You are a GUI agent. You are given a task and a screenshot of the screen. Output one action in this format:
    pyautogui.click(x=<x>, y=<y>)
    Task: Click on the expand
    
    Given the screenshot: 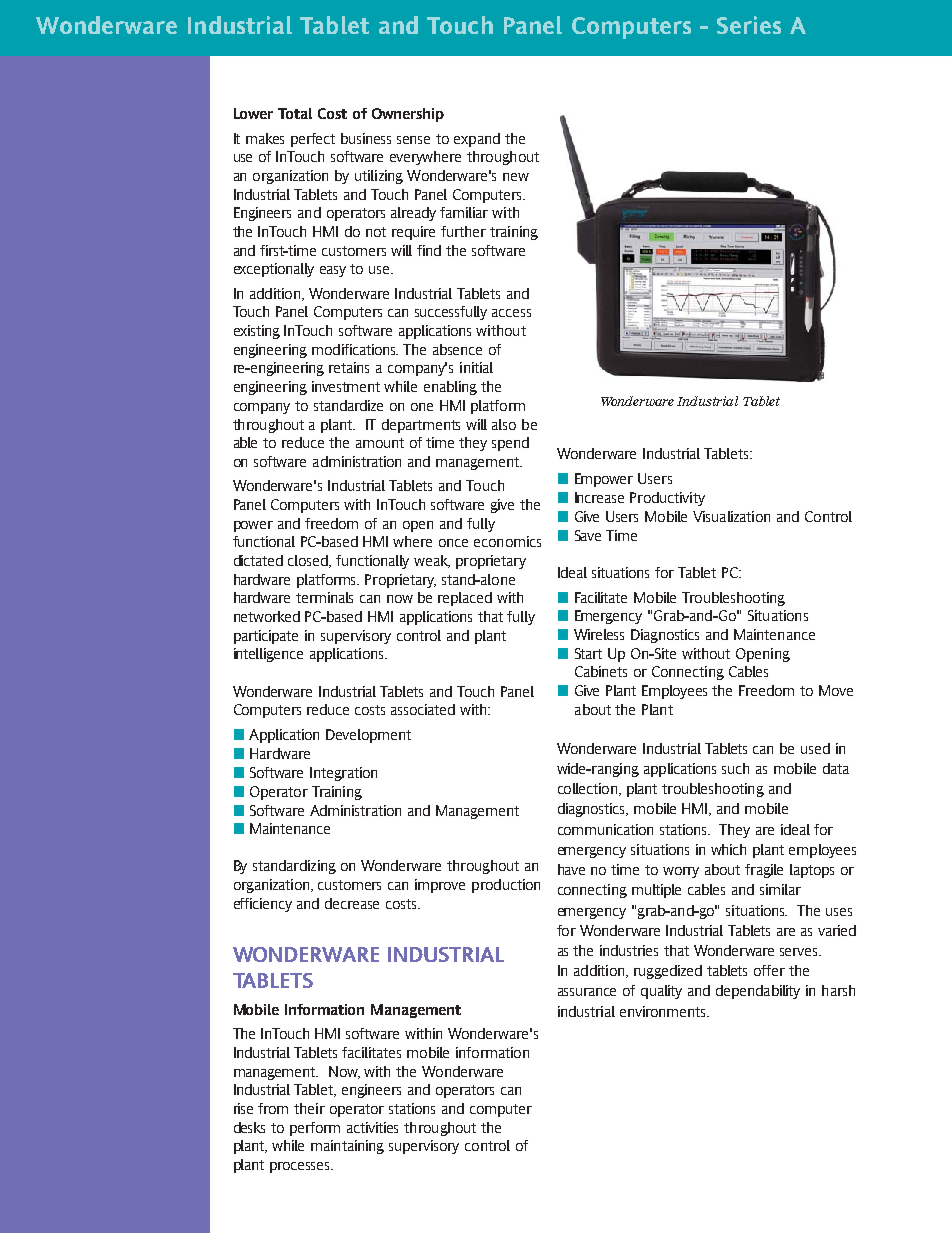 What is the action you would take?
    pyautogui.click(x=477, y=140)
